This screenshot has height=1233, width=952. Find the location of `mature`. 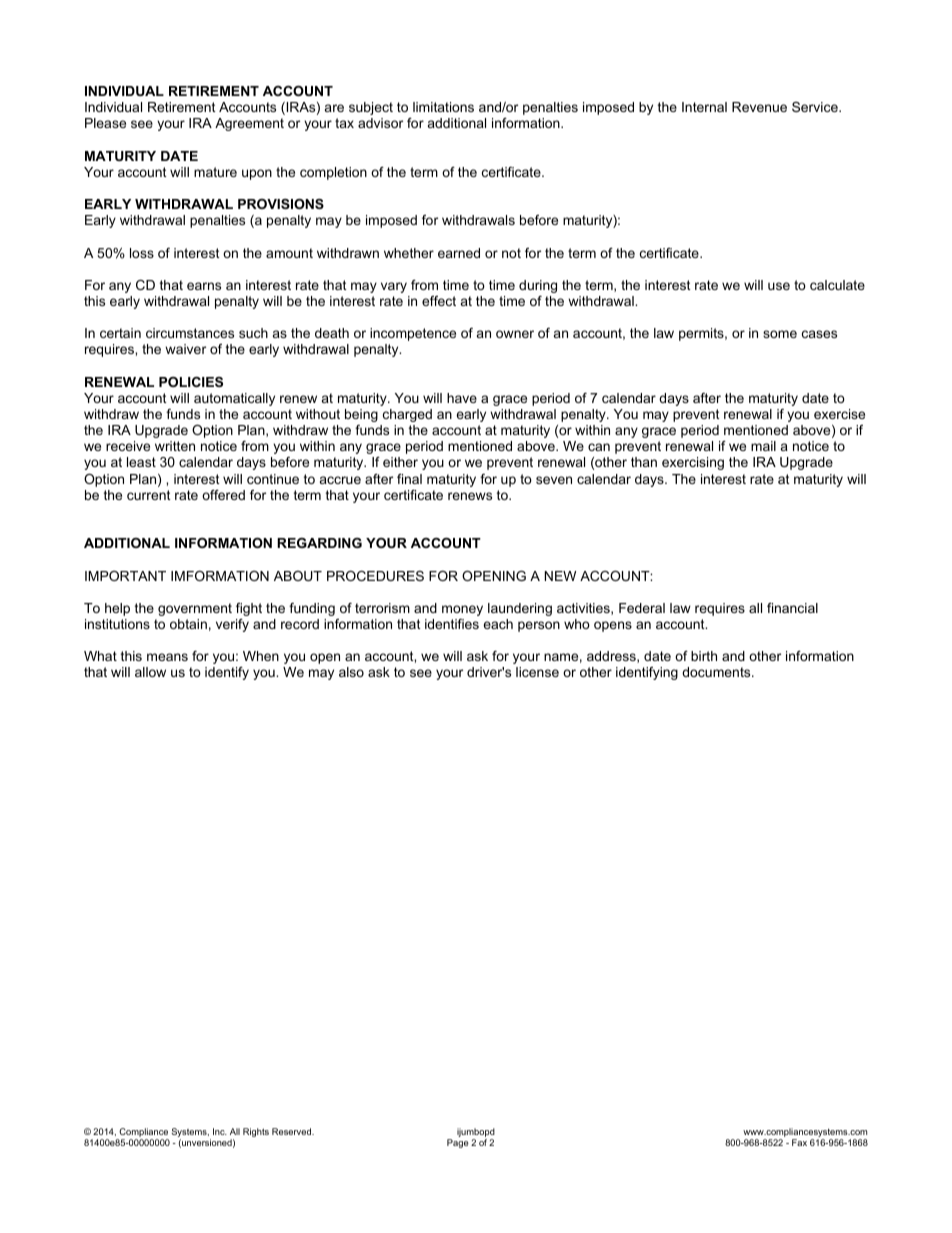

mature is located at coordinates (215, 172).
